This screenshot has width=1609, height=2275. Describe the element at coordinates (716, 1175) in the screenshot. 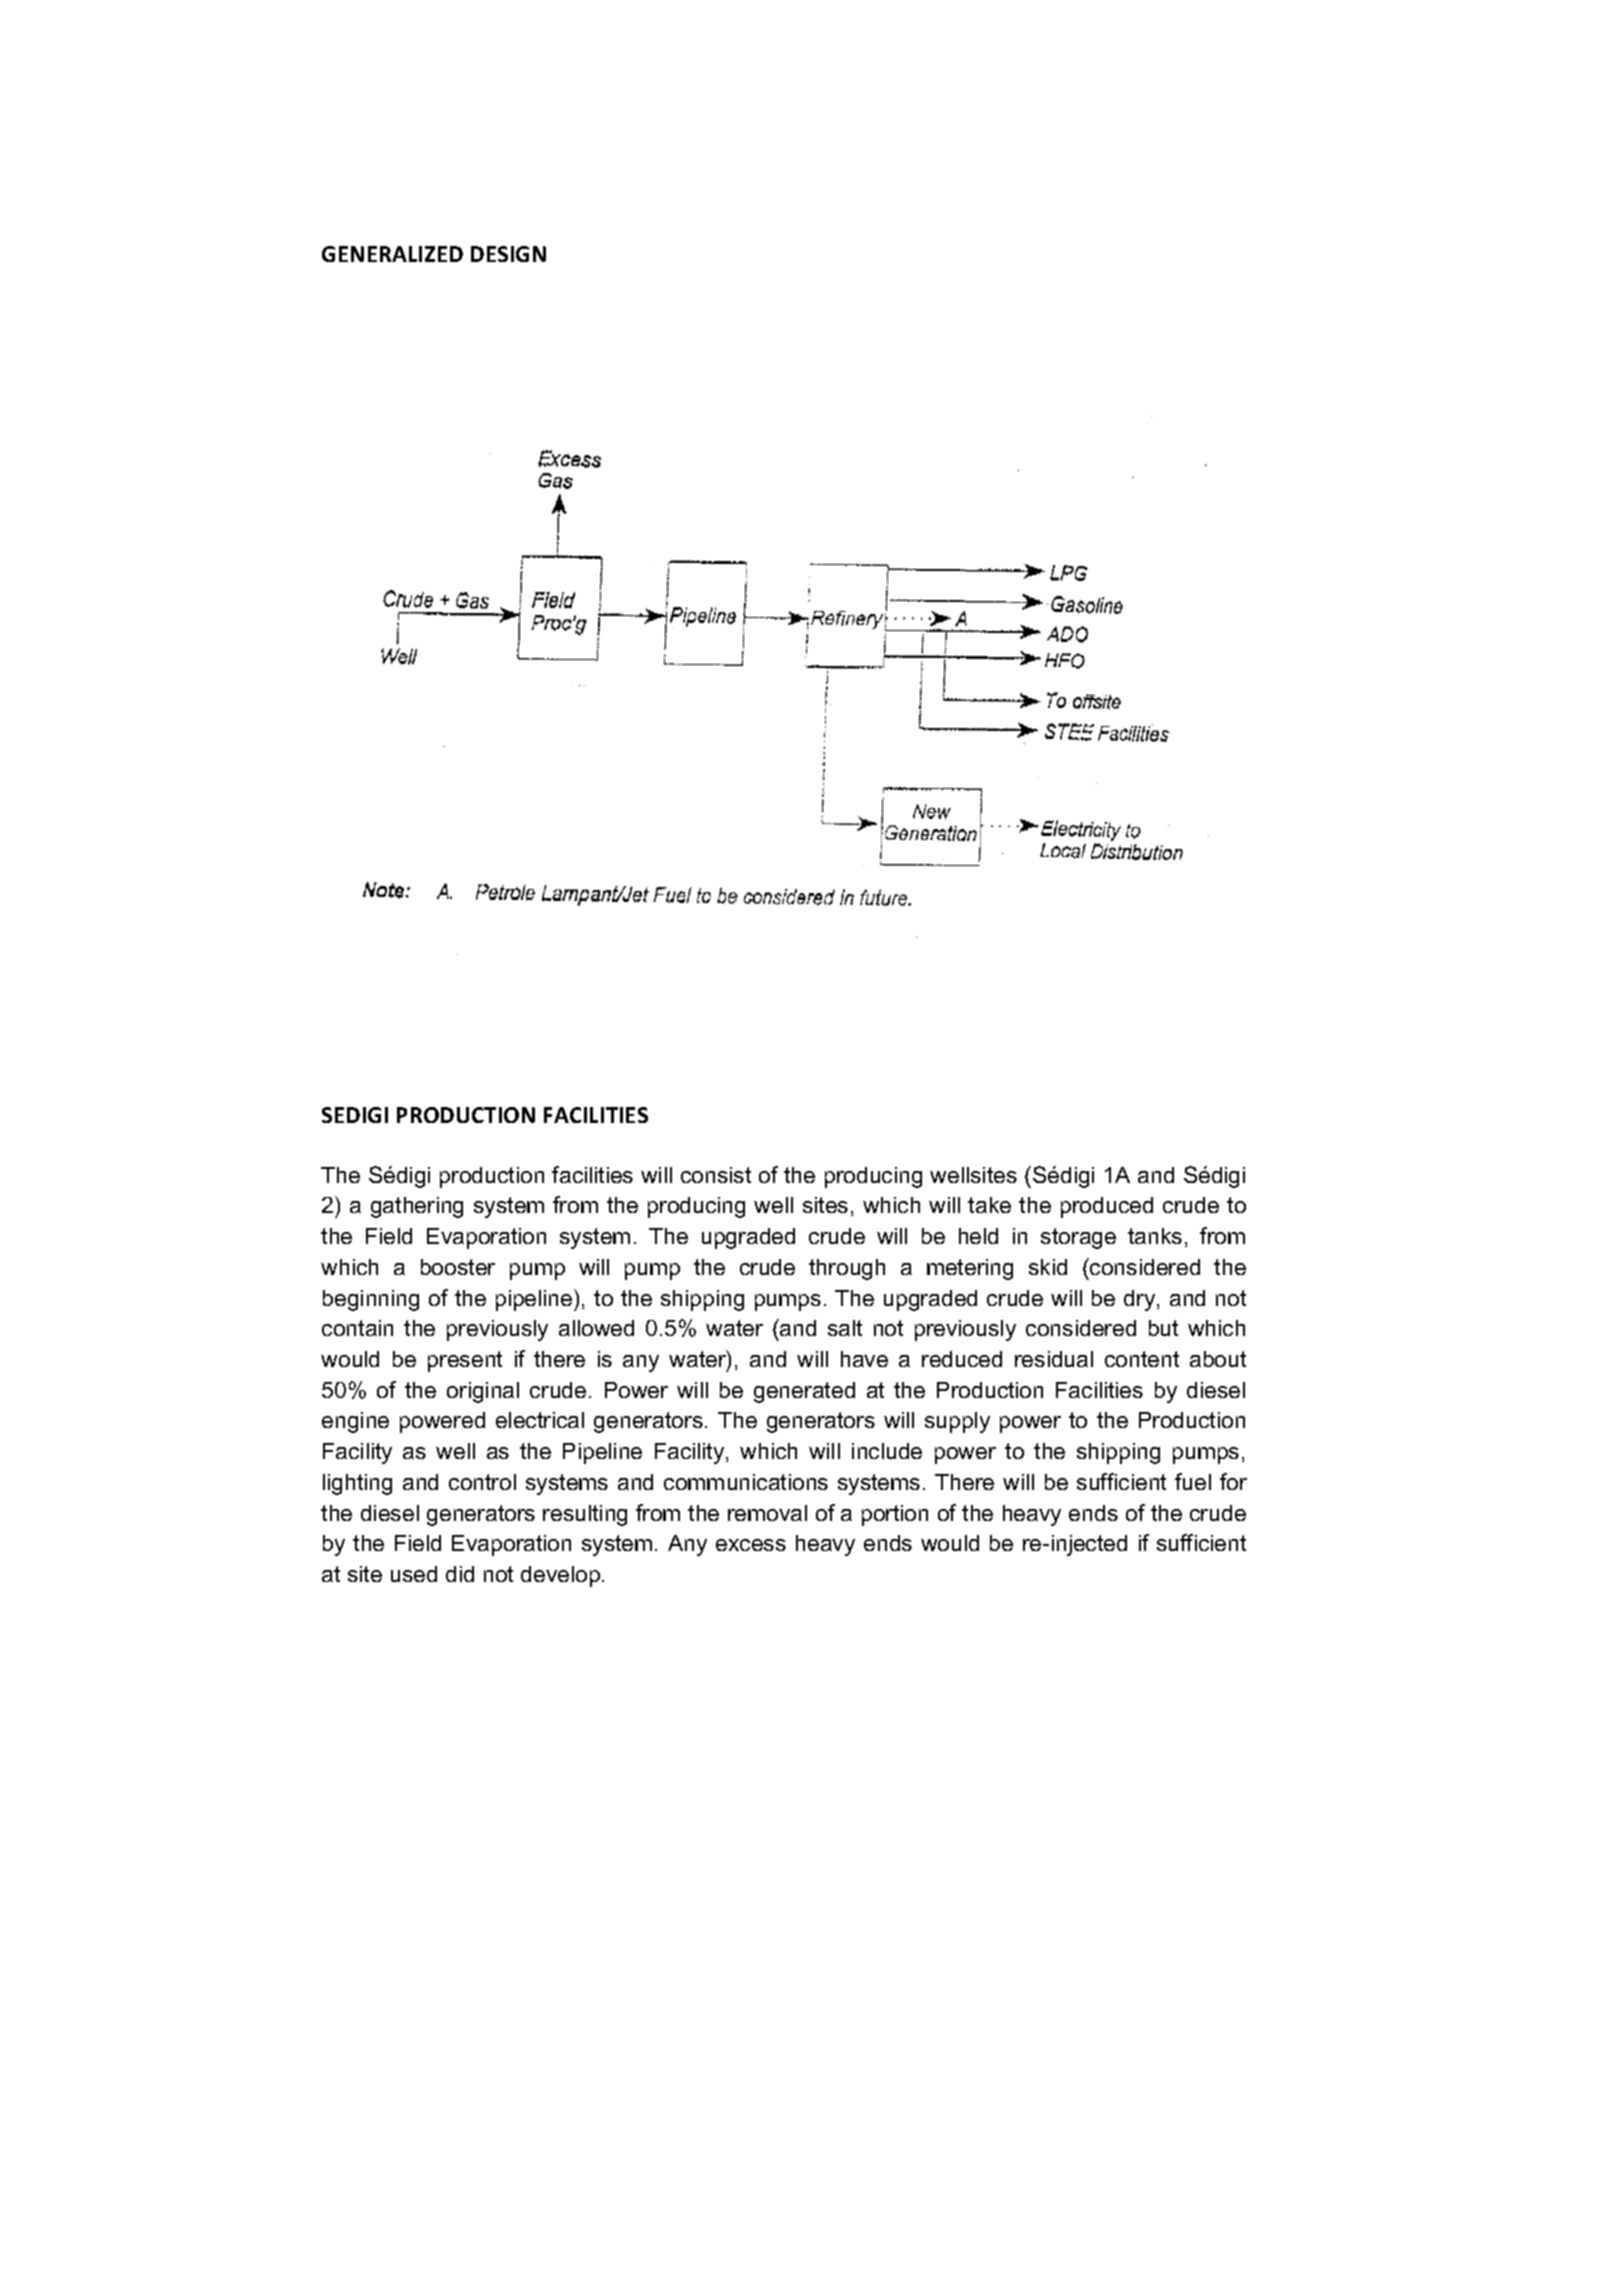

I see `consist` at that location.
